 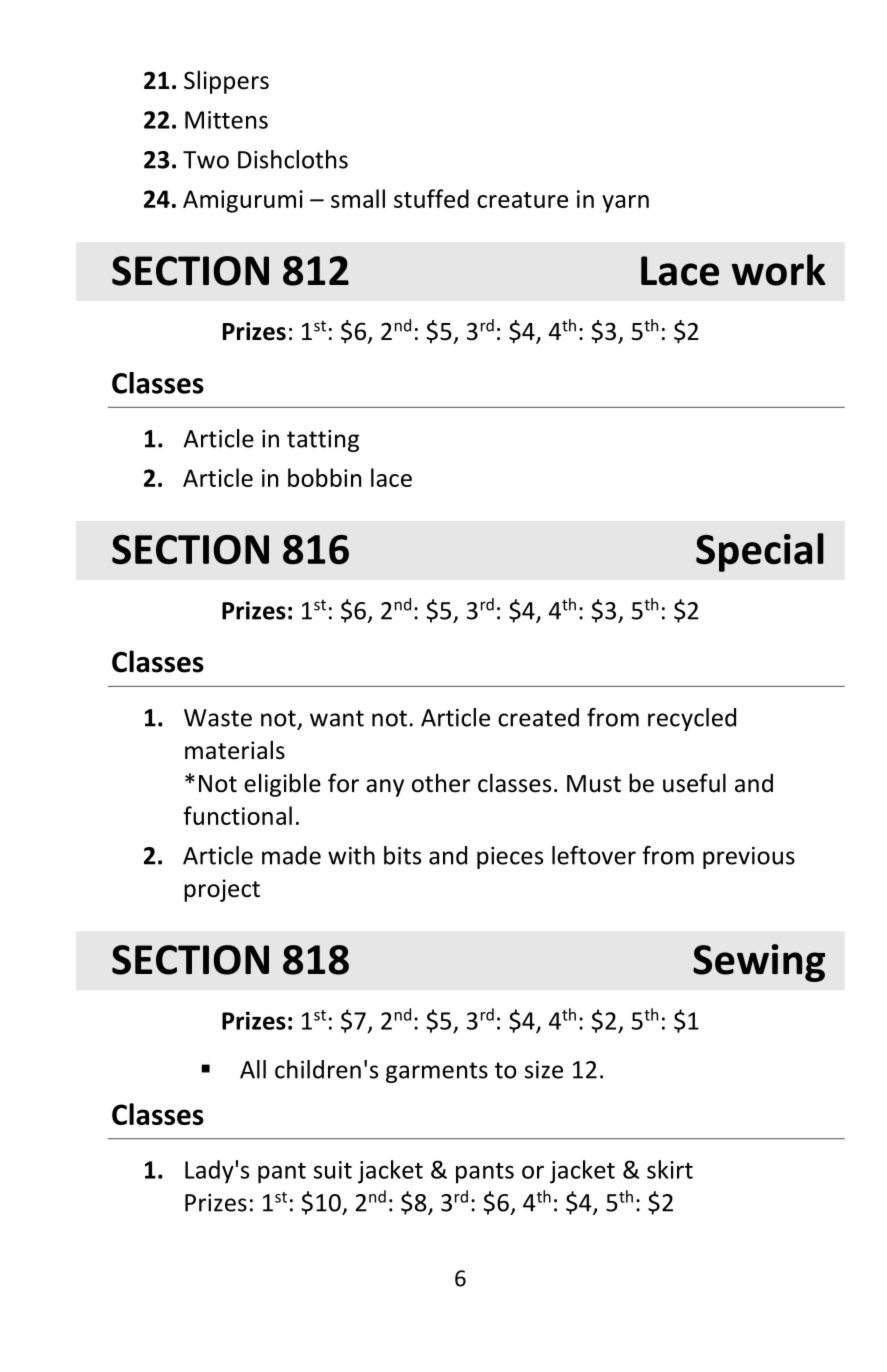 What do you see at coordinates (538, 717) in the screenshot?
I see `created` at bounding box center [538, 717].
